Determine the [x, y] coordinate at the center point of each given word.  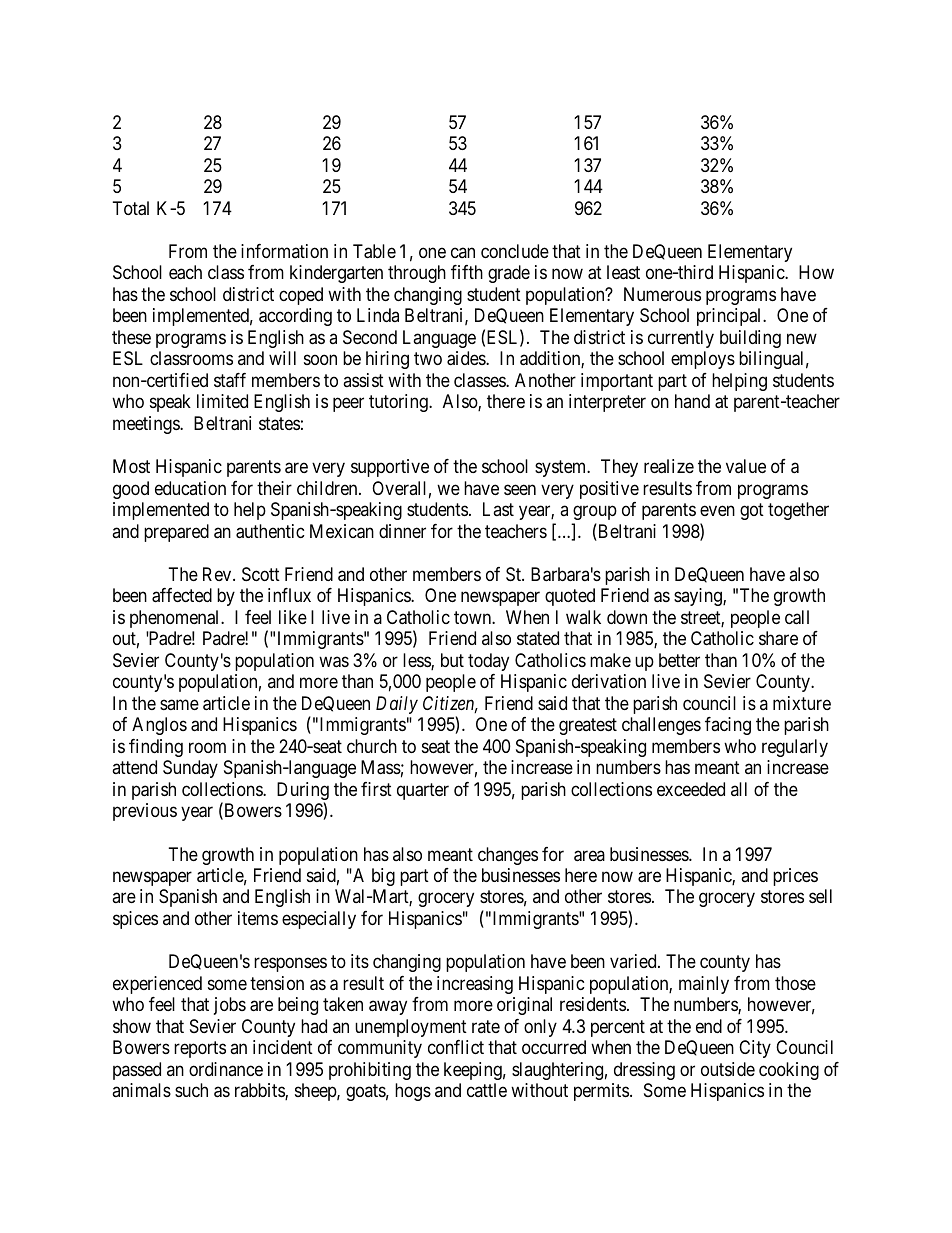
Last [498, 509]
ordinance [226, 1069]
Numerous [662, 294]
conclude [515, 251]
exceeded [691, 789]
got [752, 511]
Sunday [190, 769]
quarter [423, 791]
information [284, 251]
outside [728, 1069]
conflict [456, 1047]
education [190, 488]
